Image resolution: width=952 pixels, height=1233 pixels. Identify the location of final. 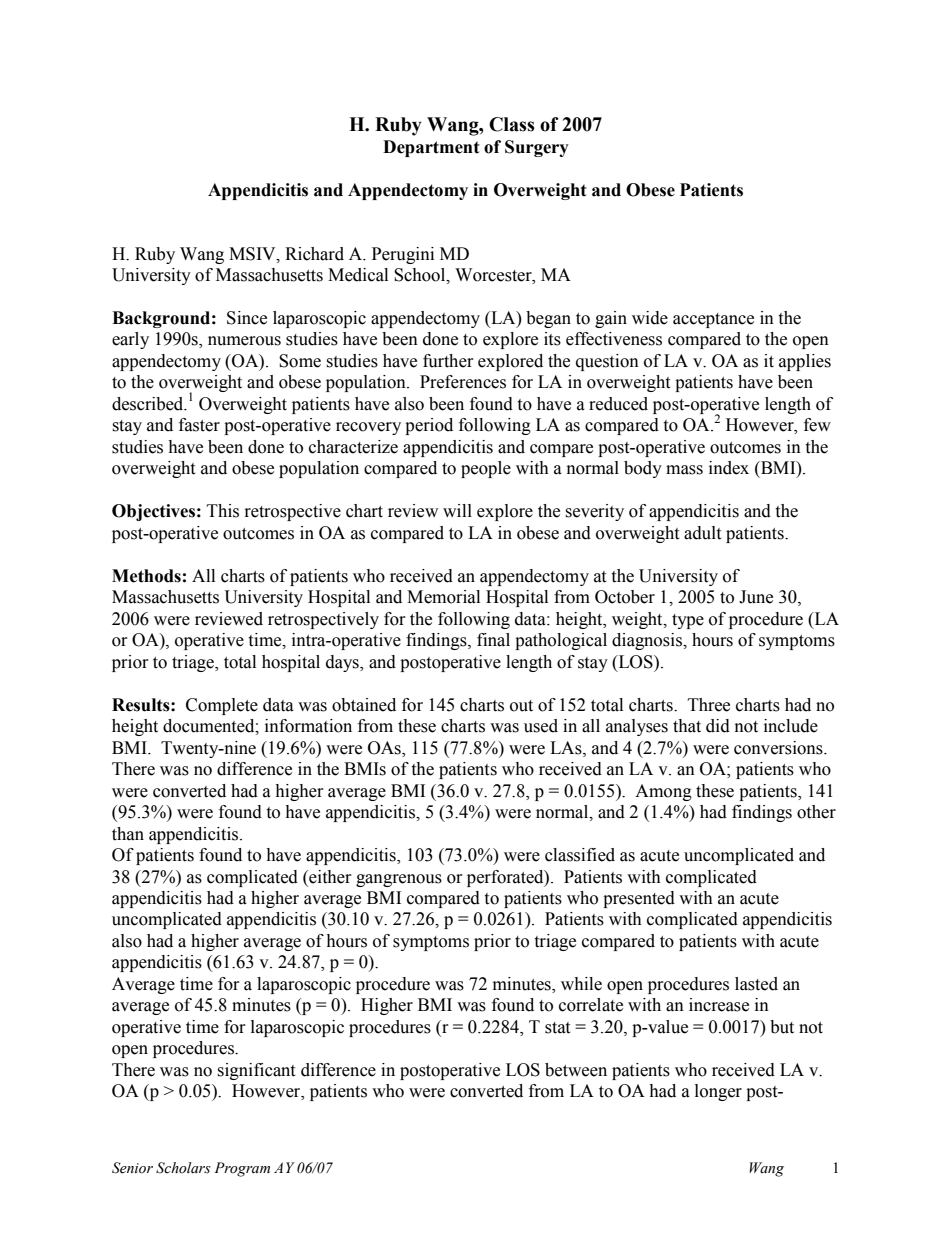
(493, 640).
